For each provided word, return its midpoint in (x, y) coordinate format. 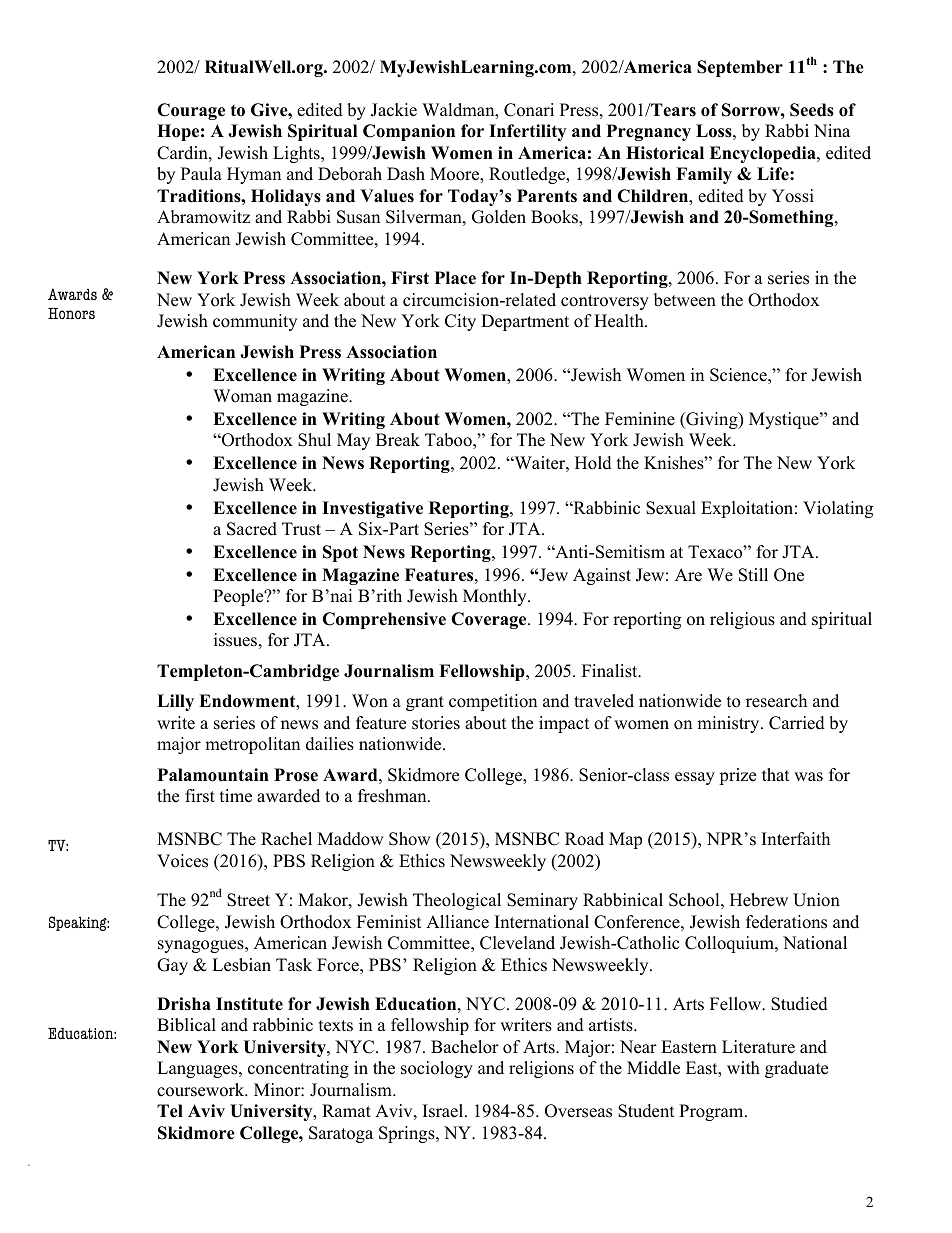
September (740, 68)
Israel (444, 1111)
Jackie (394, 110)
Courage (191, 111)
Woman (242, 396)
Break (398, 440)
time (236, 796)
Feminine (640, 419)
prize (737, 776)
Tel (170, 1111)
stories (436, 723)
